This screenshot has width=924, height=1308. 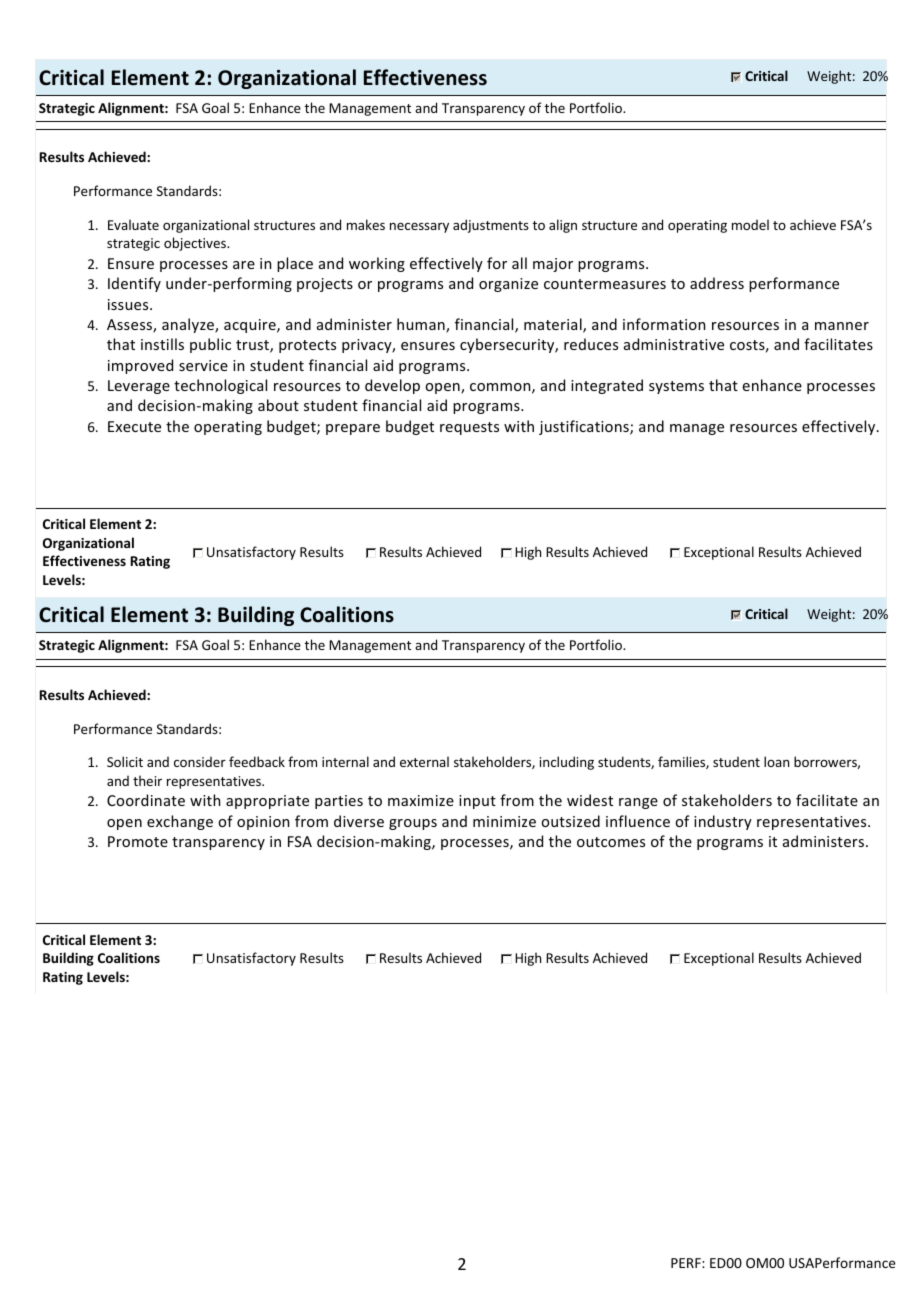 I want to click on consider, so click(x=200, y=762).
